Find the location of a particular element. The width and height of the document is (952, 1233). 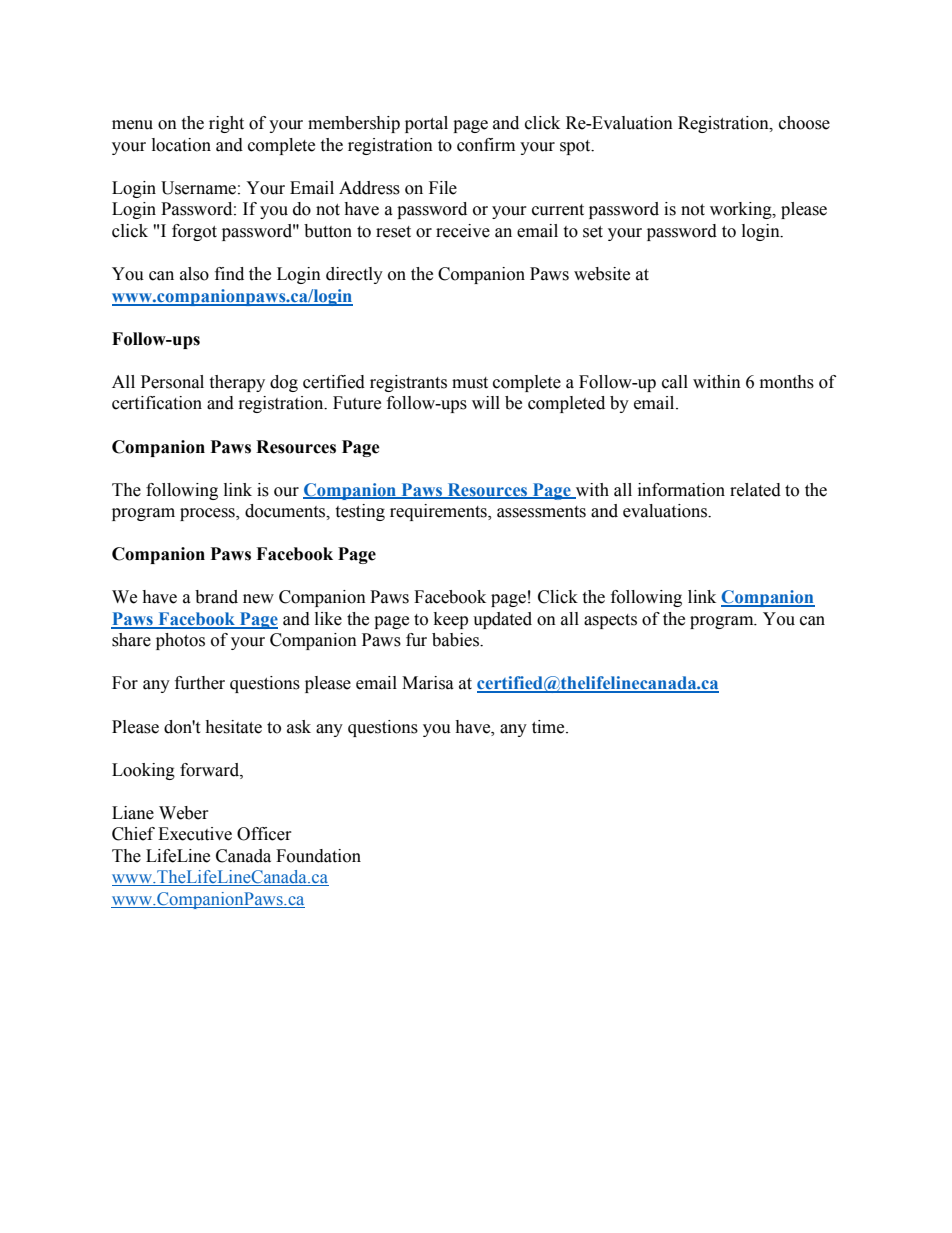

confirm is located at coordinates (486, 145).
